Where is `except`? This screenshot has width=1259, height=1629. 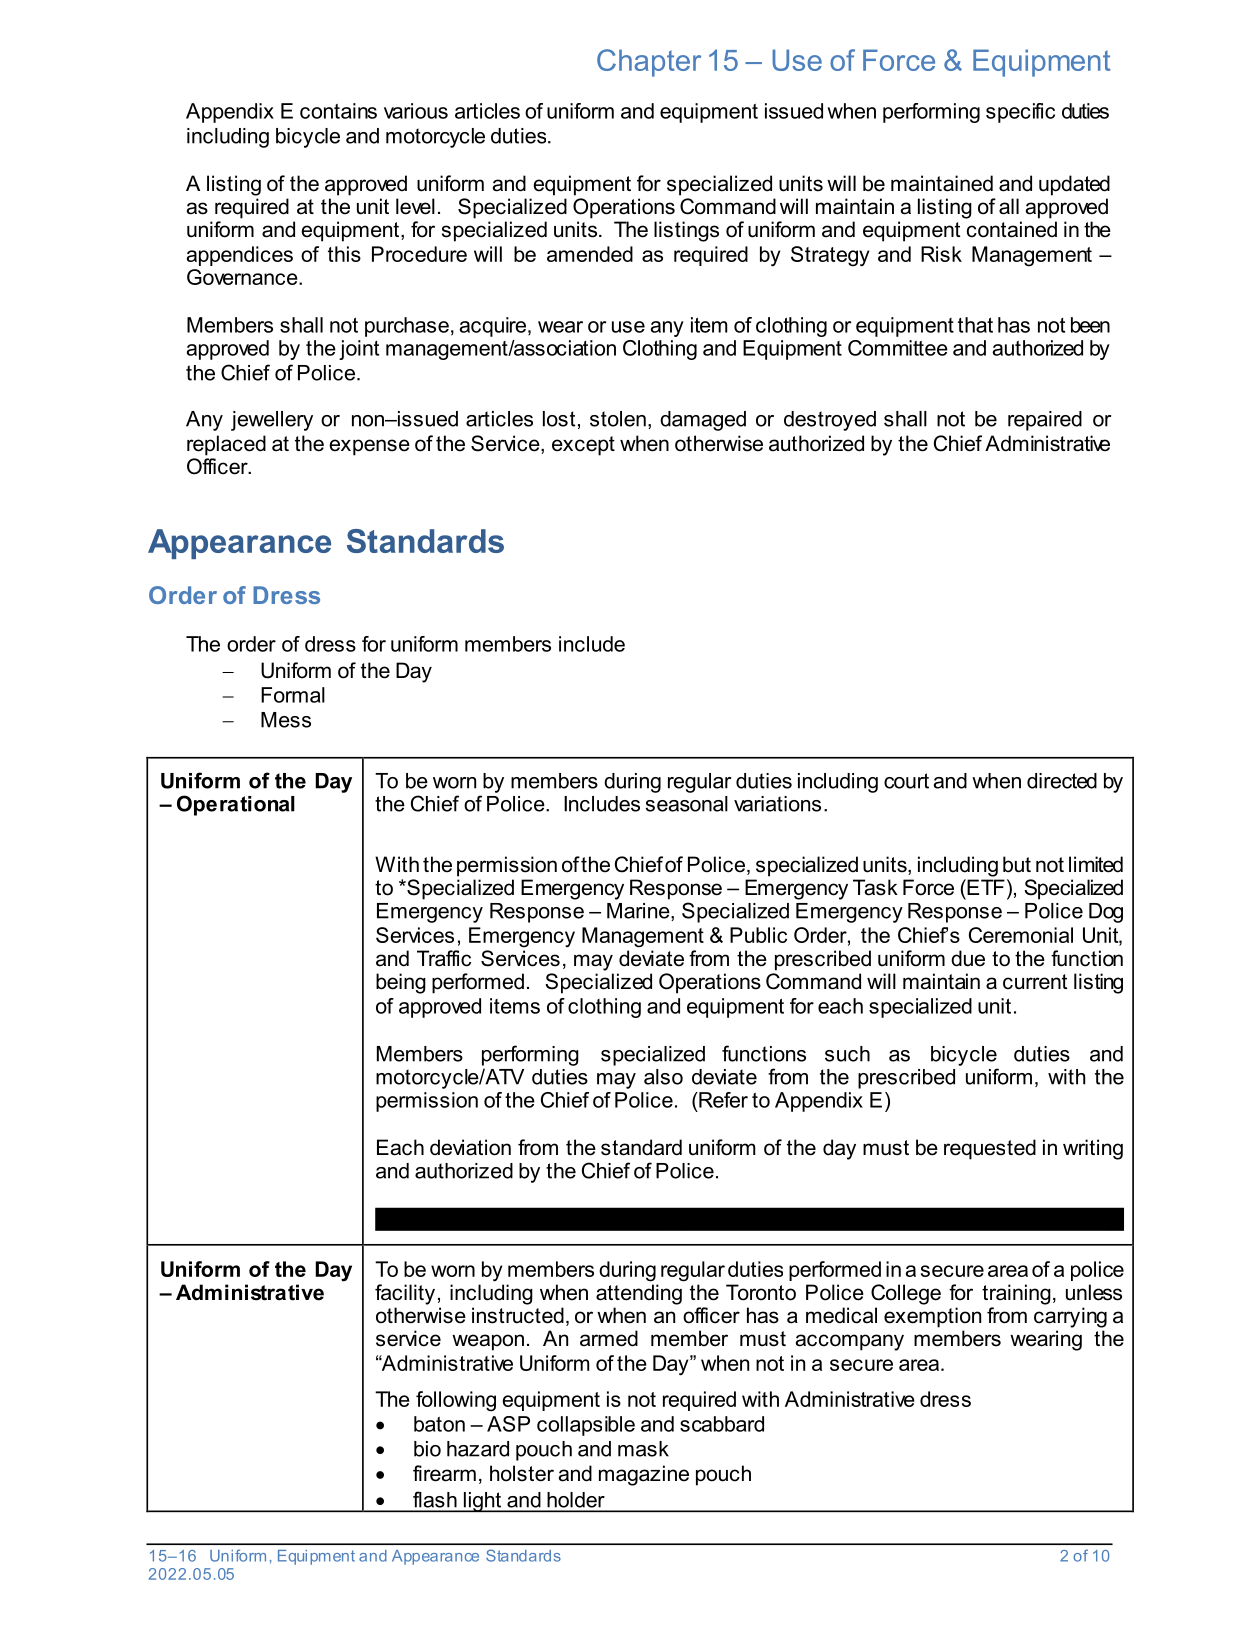
except is located at coordinates (583, 446).
